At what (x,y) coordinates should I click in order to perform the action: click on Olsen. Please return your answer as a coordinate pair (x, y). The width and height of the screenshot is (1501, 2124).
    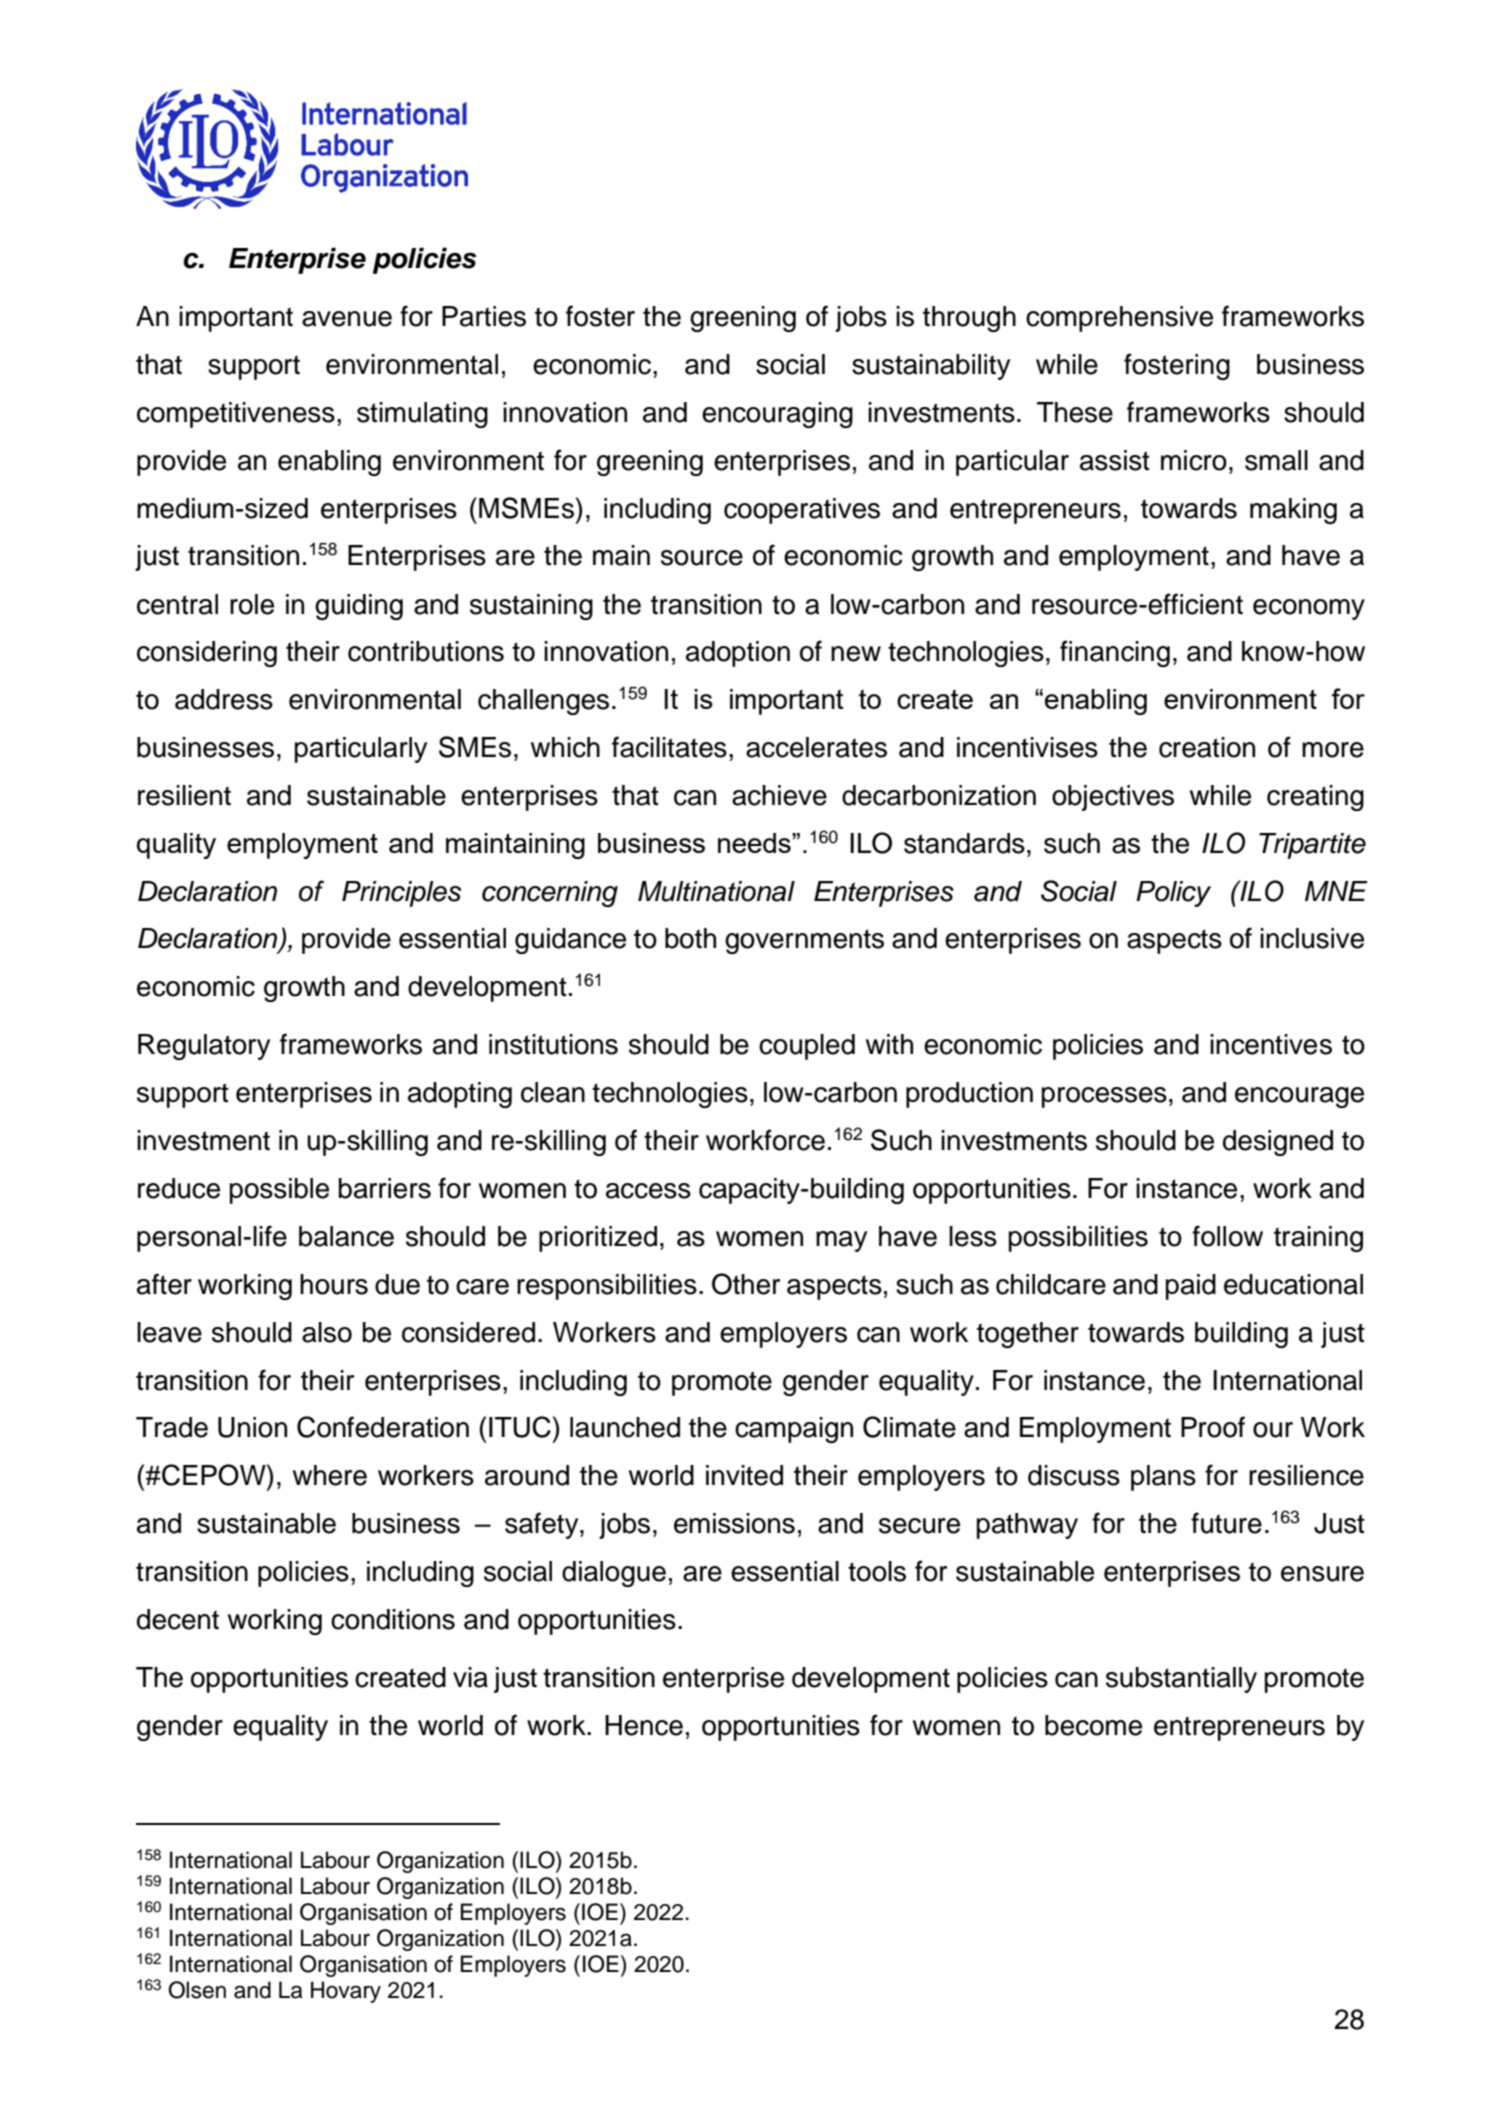
    Looking at the image, I should click on (197, 1990).
